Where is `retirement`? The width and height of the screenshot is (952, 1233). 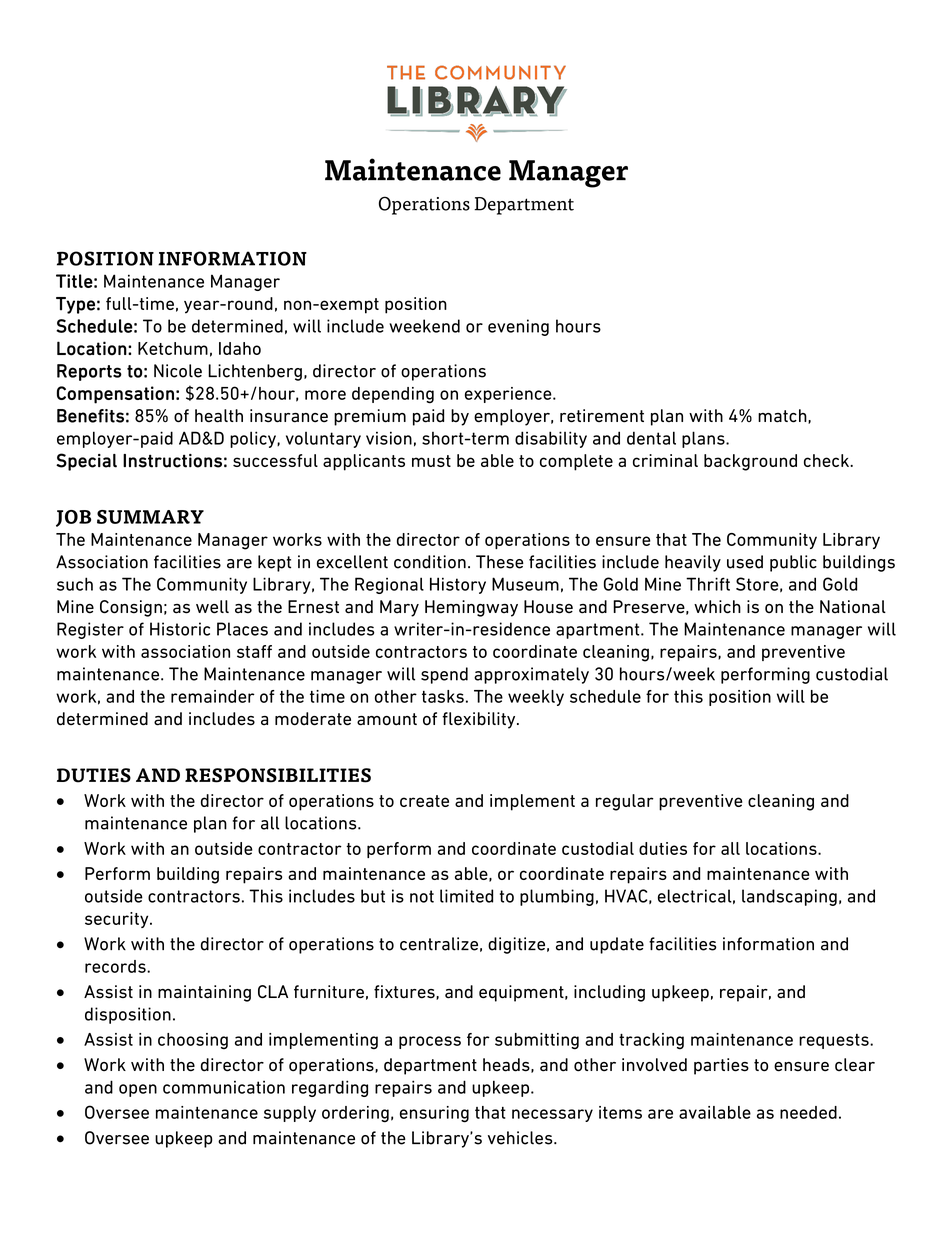 retirement is located at coordinates (602, 416).
